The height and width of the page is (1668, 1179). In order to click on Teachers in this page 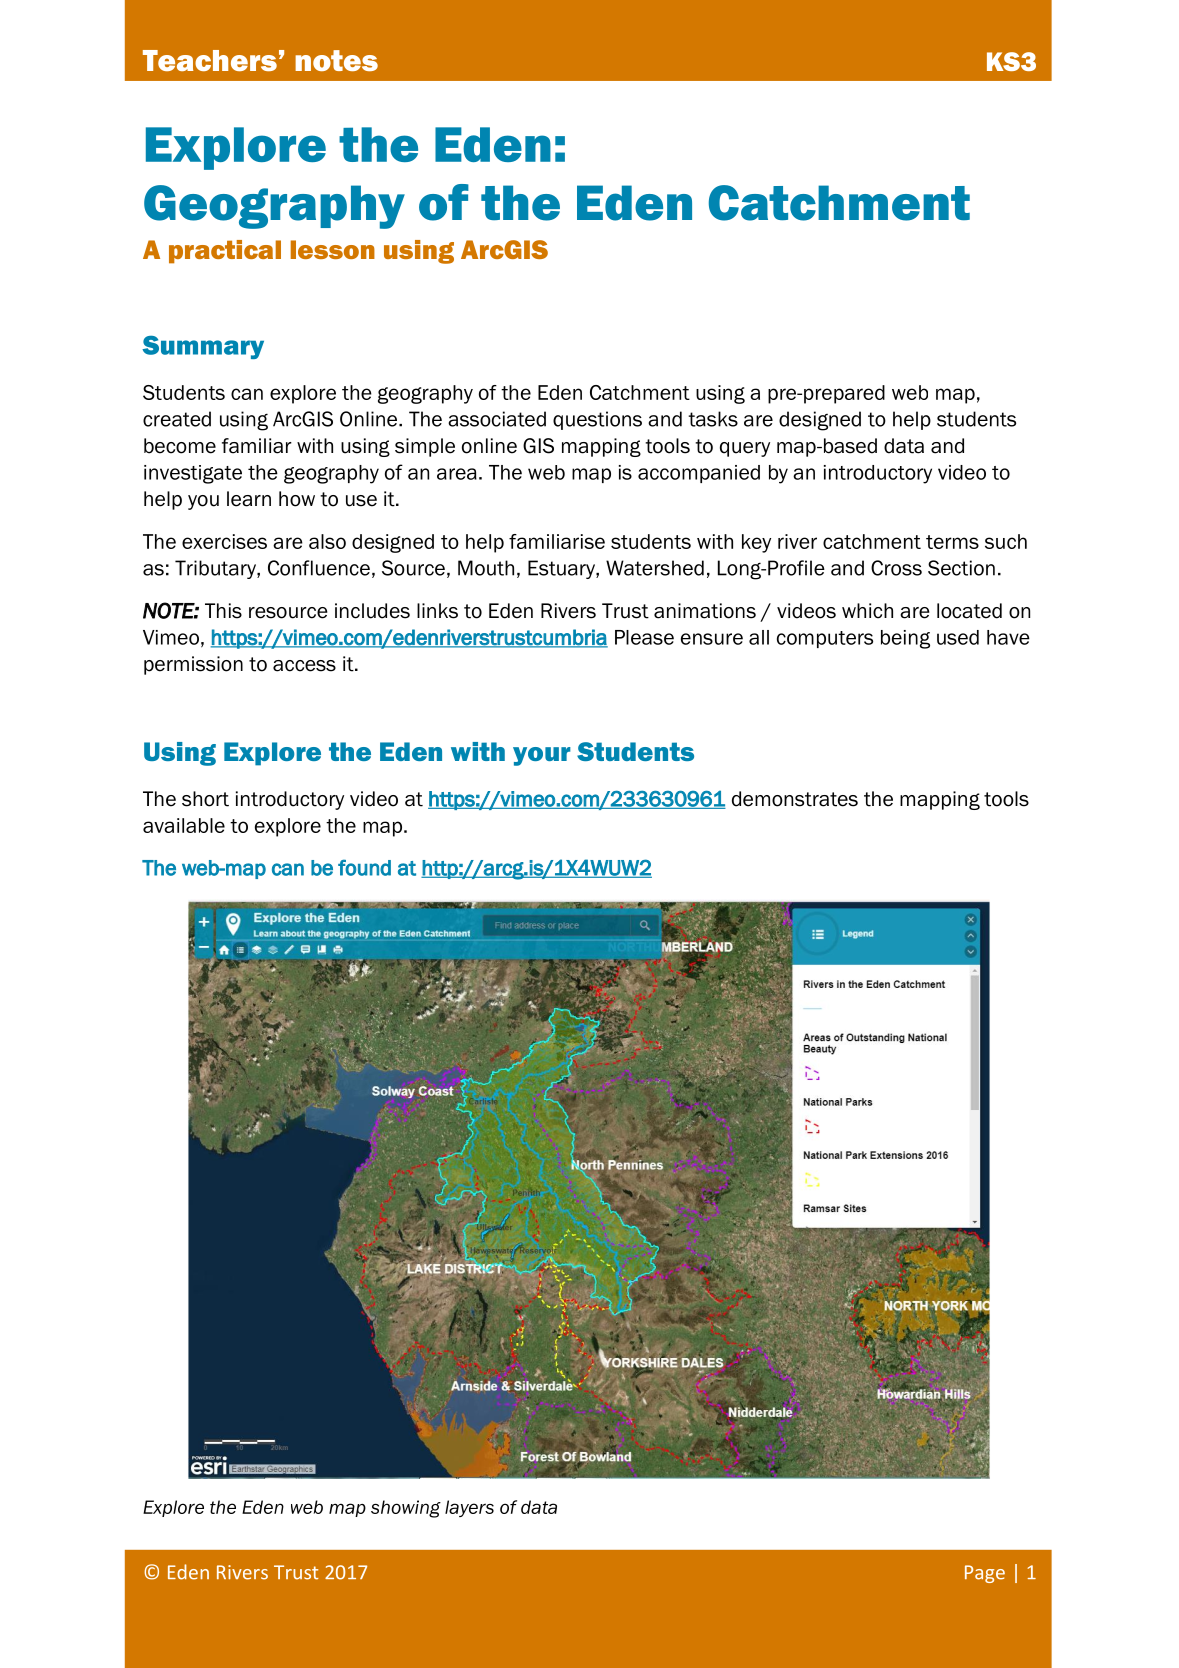, I will do `click(210, 60)`.
